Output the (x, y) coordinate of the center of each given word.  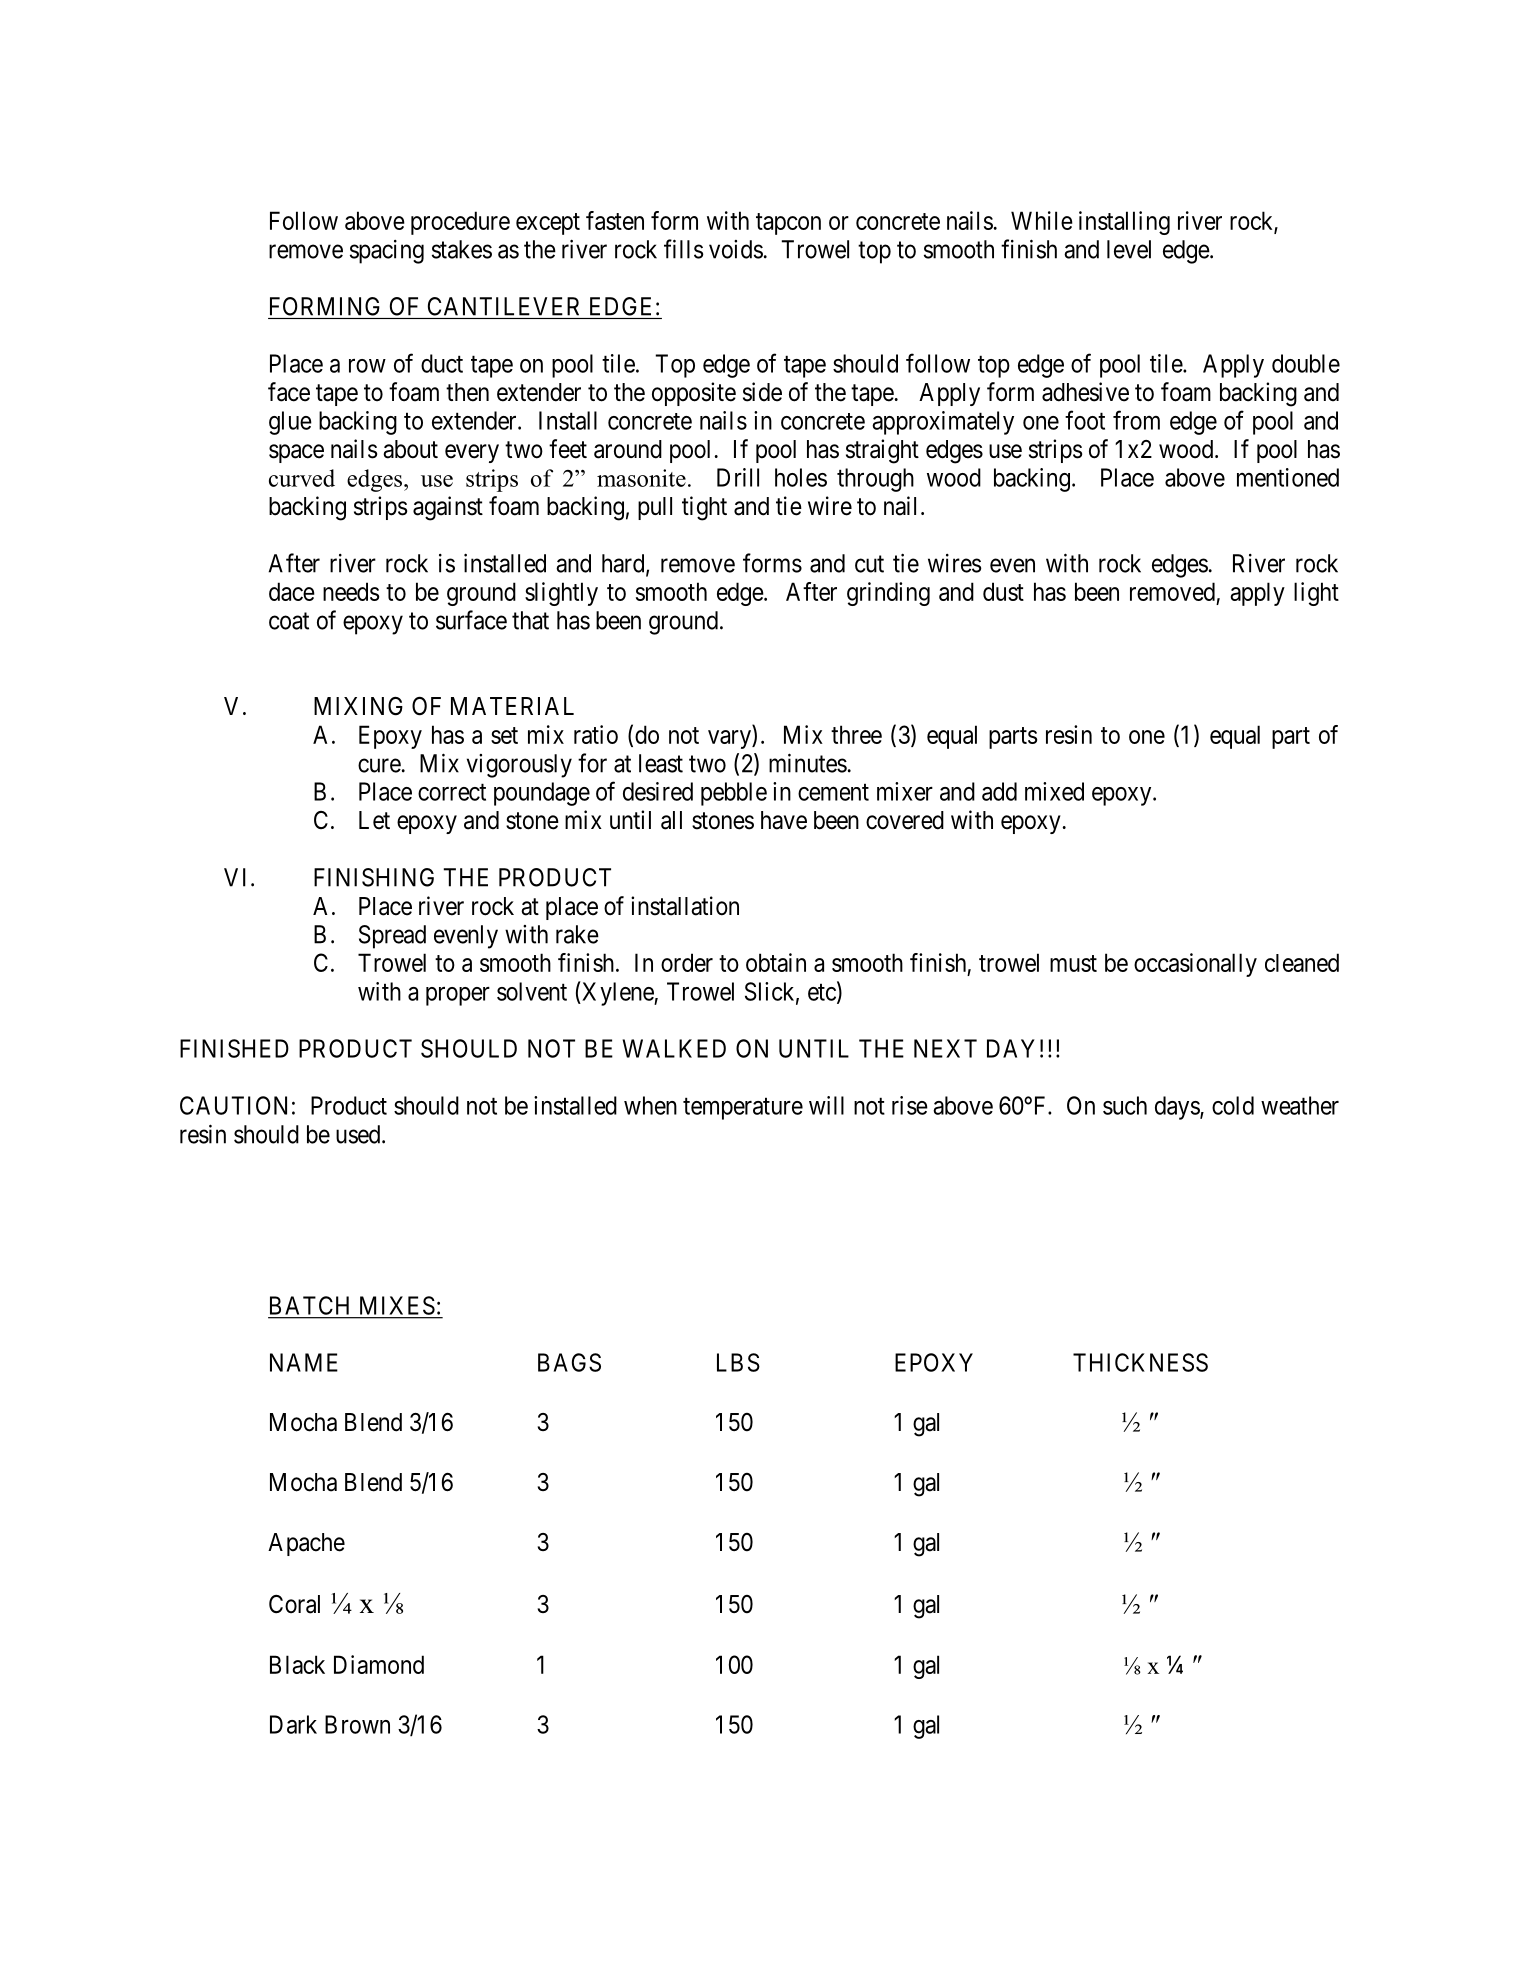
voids (736, 249)
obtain (776, 962)
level (1129, 249)
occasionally (1195, 965)
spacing (387, 252)
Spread (392, 937)
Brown (357, 1724)
